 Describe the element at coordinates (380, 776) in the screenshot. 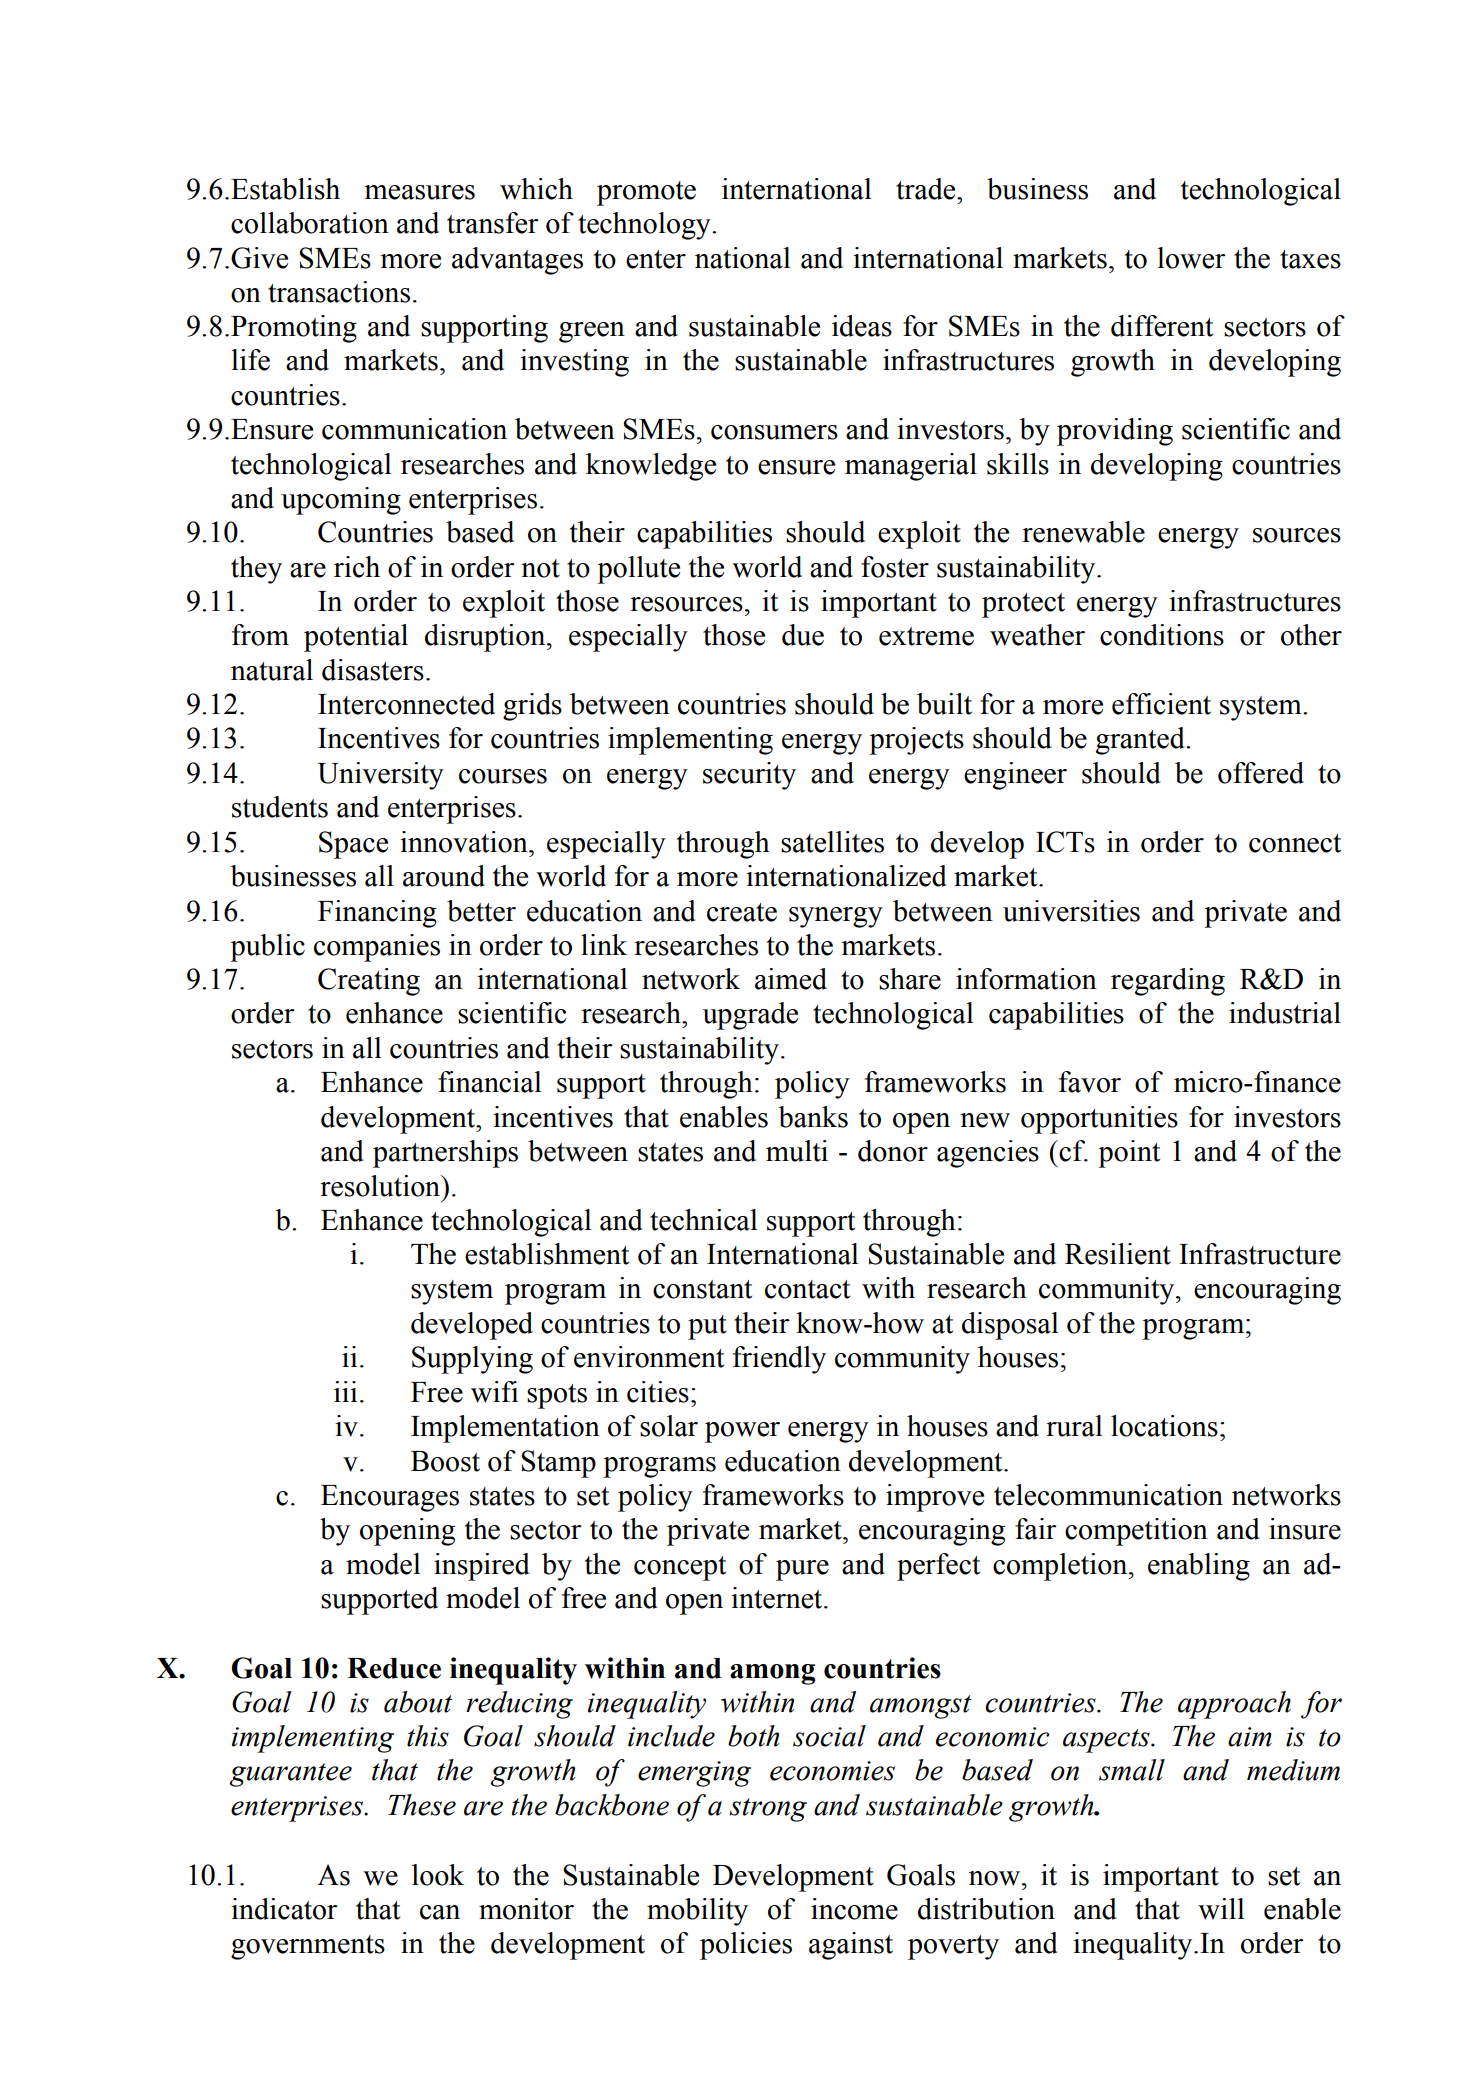

I see `University` at that location.
